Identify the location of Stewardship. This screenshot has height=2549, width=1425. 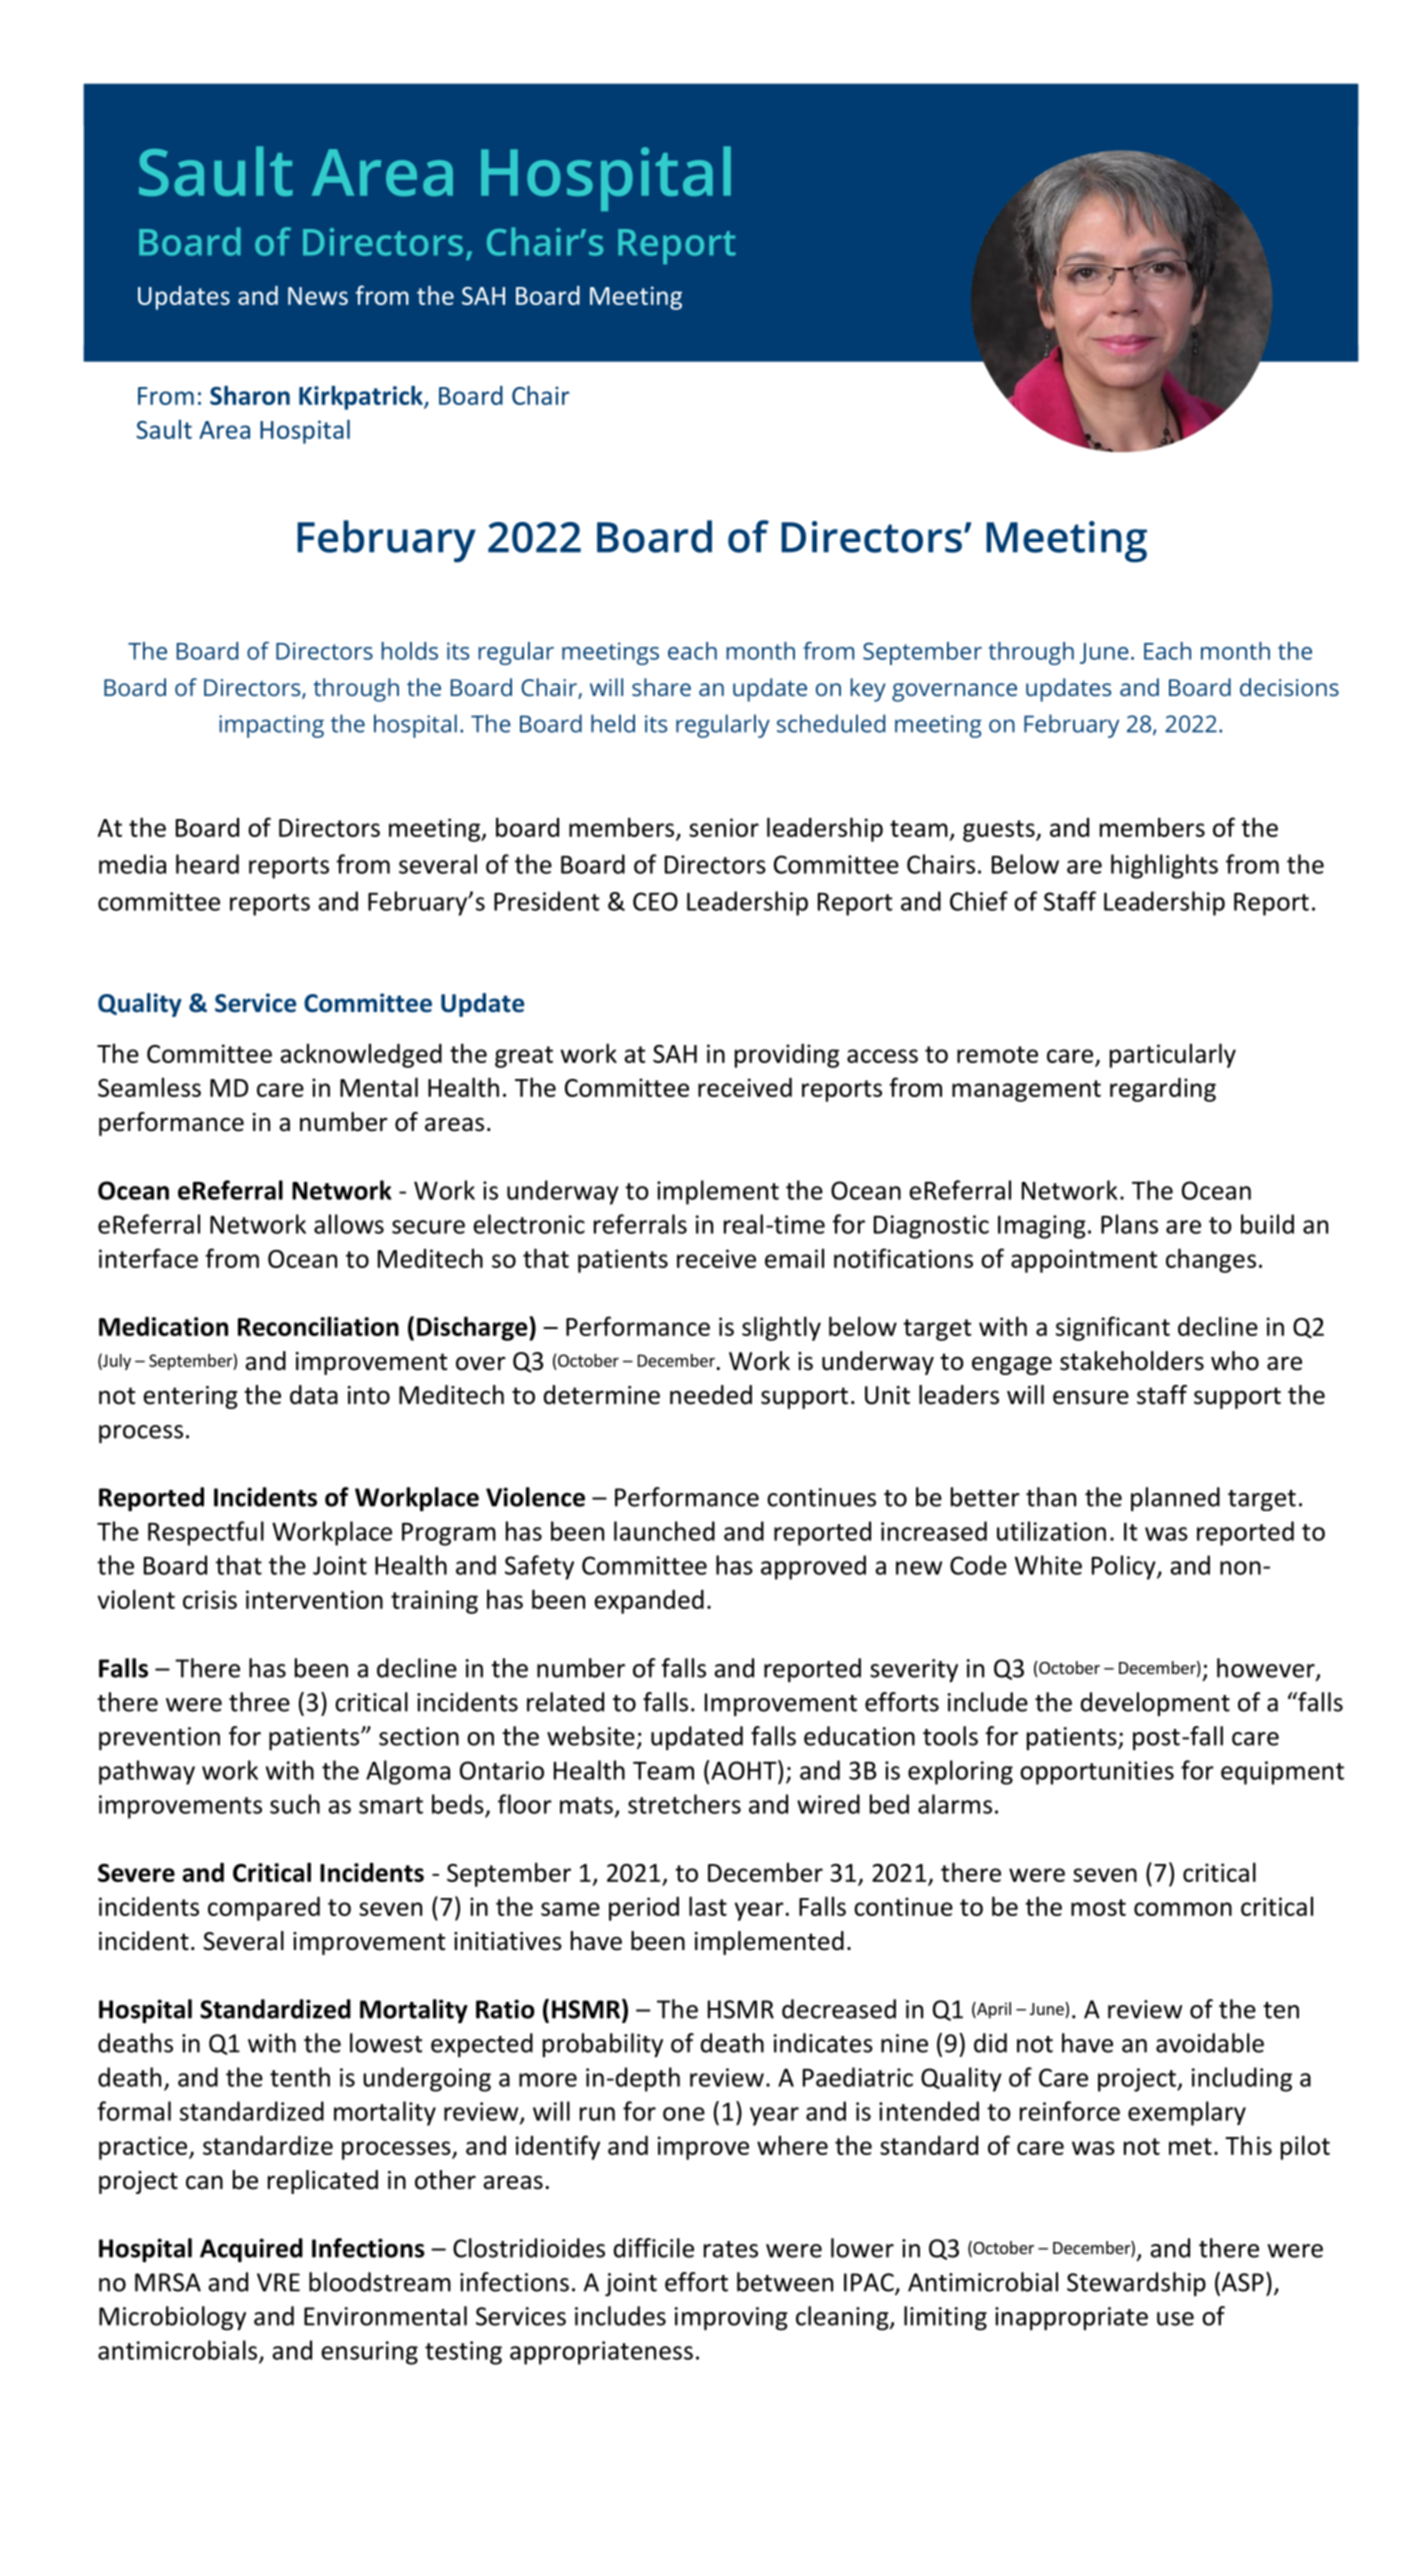
(1136, 2284).
